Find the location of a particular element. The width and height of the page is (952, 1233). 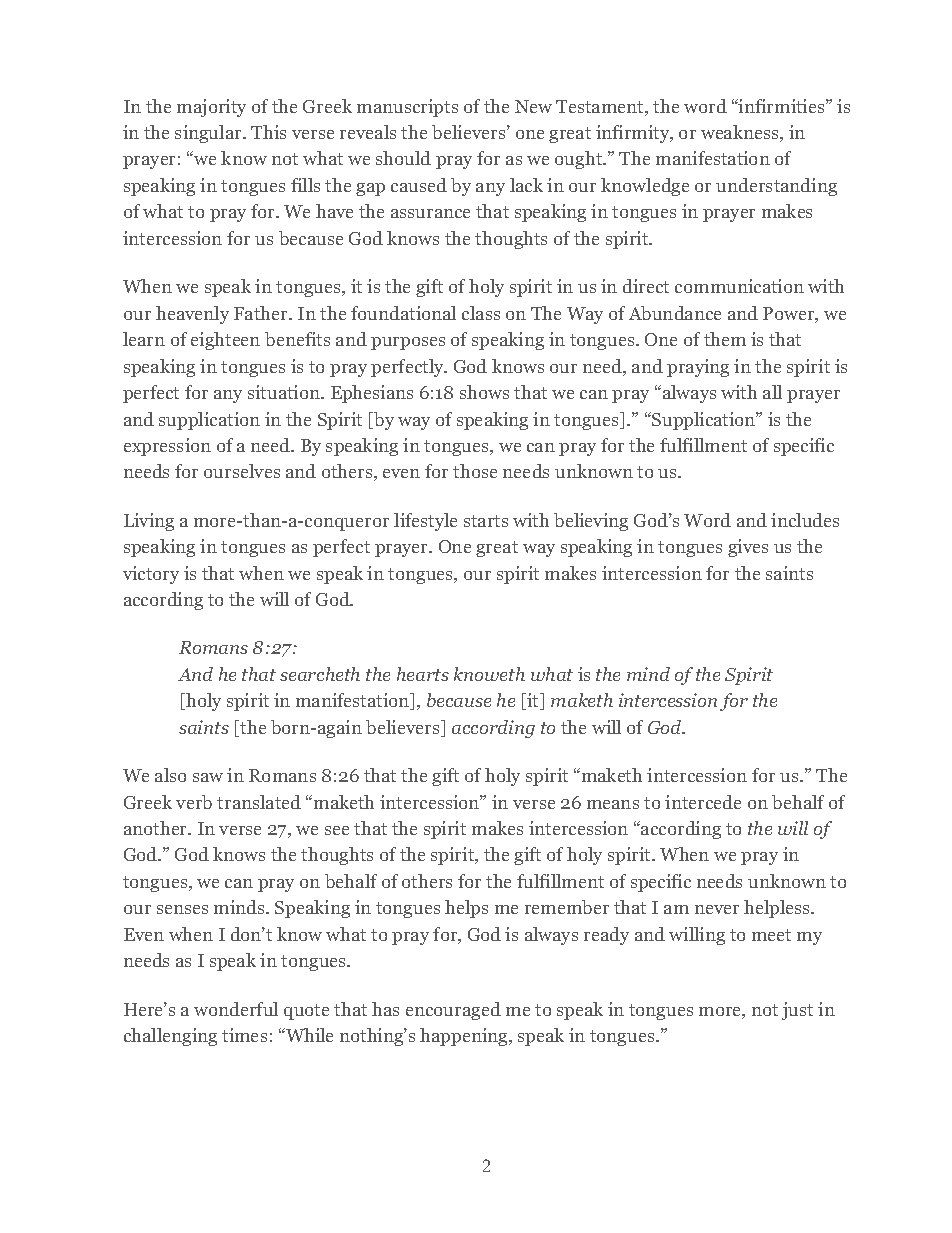

singular is located at coordinates (209, 134).
